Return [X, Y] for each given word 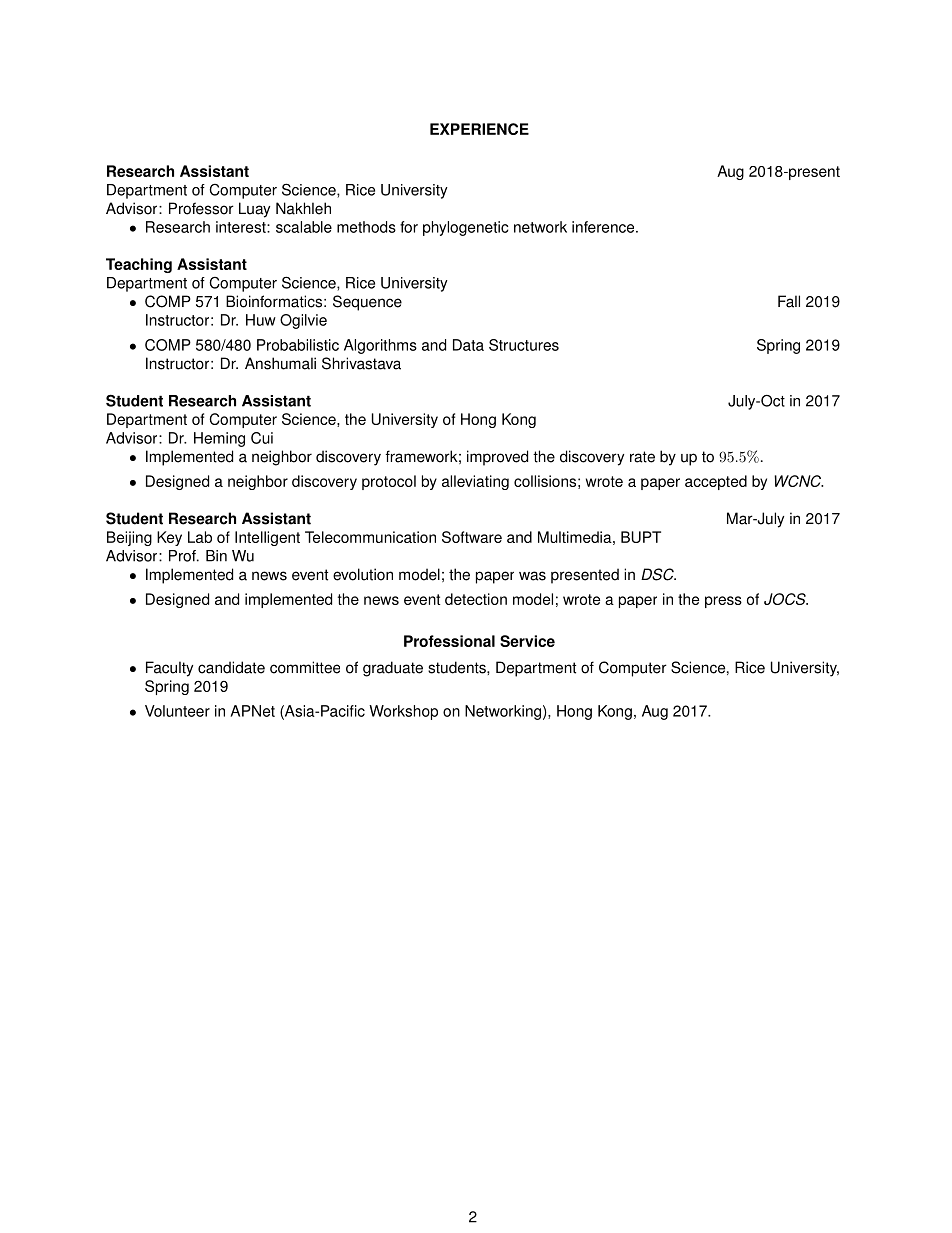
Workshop [403, 712]
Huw [261, 320]
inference [604, 227]
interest [242, 227]
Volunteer [177, 711]
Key [169, 538]
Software [472, 537]
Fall [789, 301]
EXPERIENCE [479, 129]
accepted [716, 482]
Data [468, 345]
